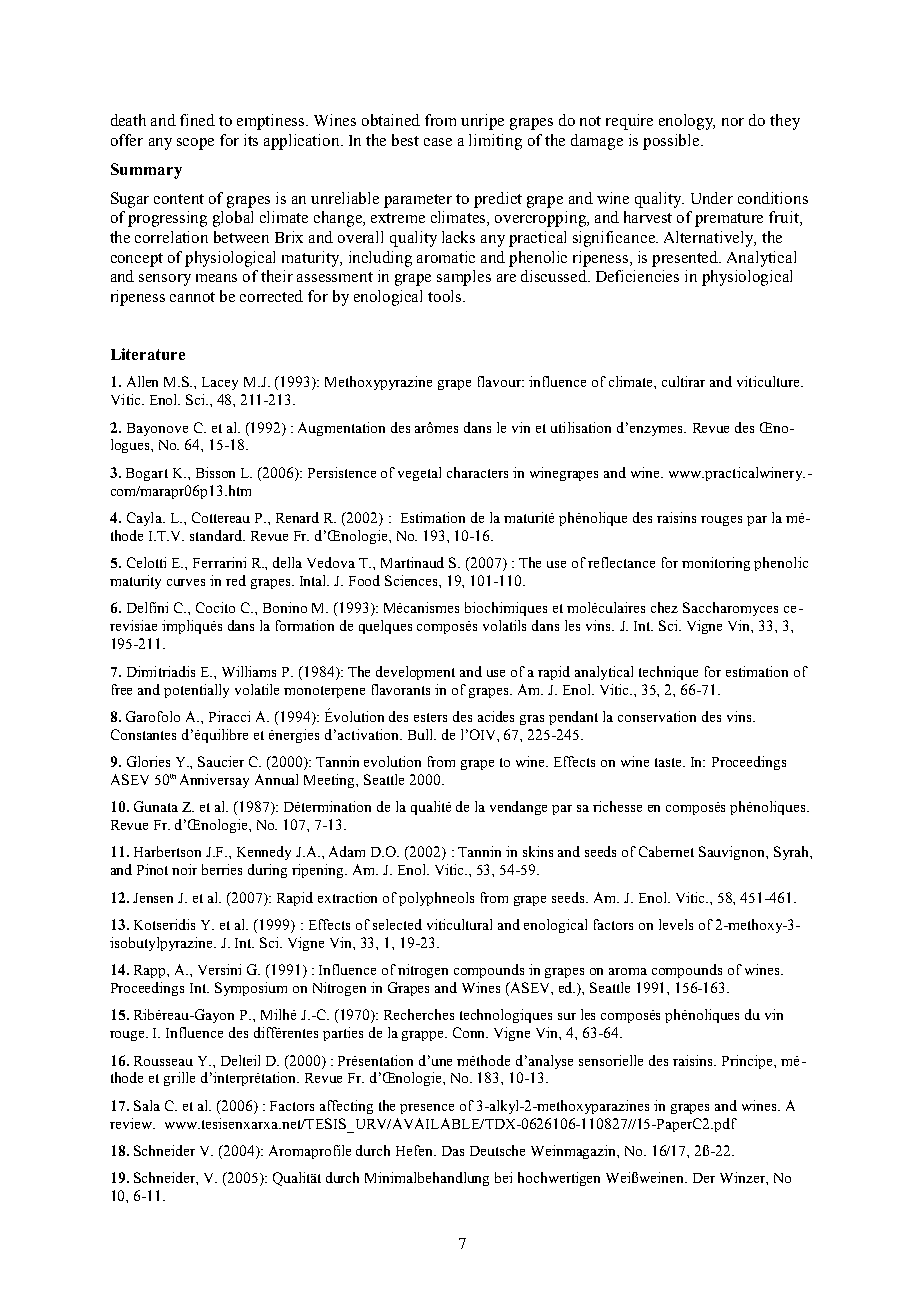  What do you see at coordinates (672, 142) in the screenshot?
I see `possible` at bounding box center [672, 142].
